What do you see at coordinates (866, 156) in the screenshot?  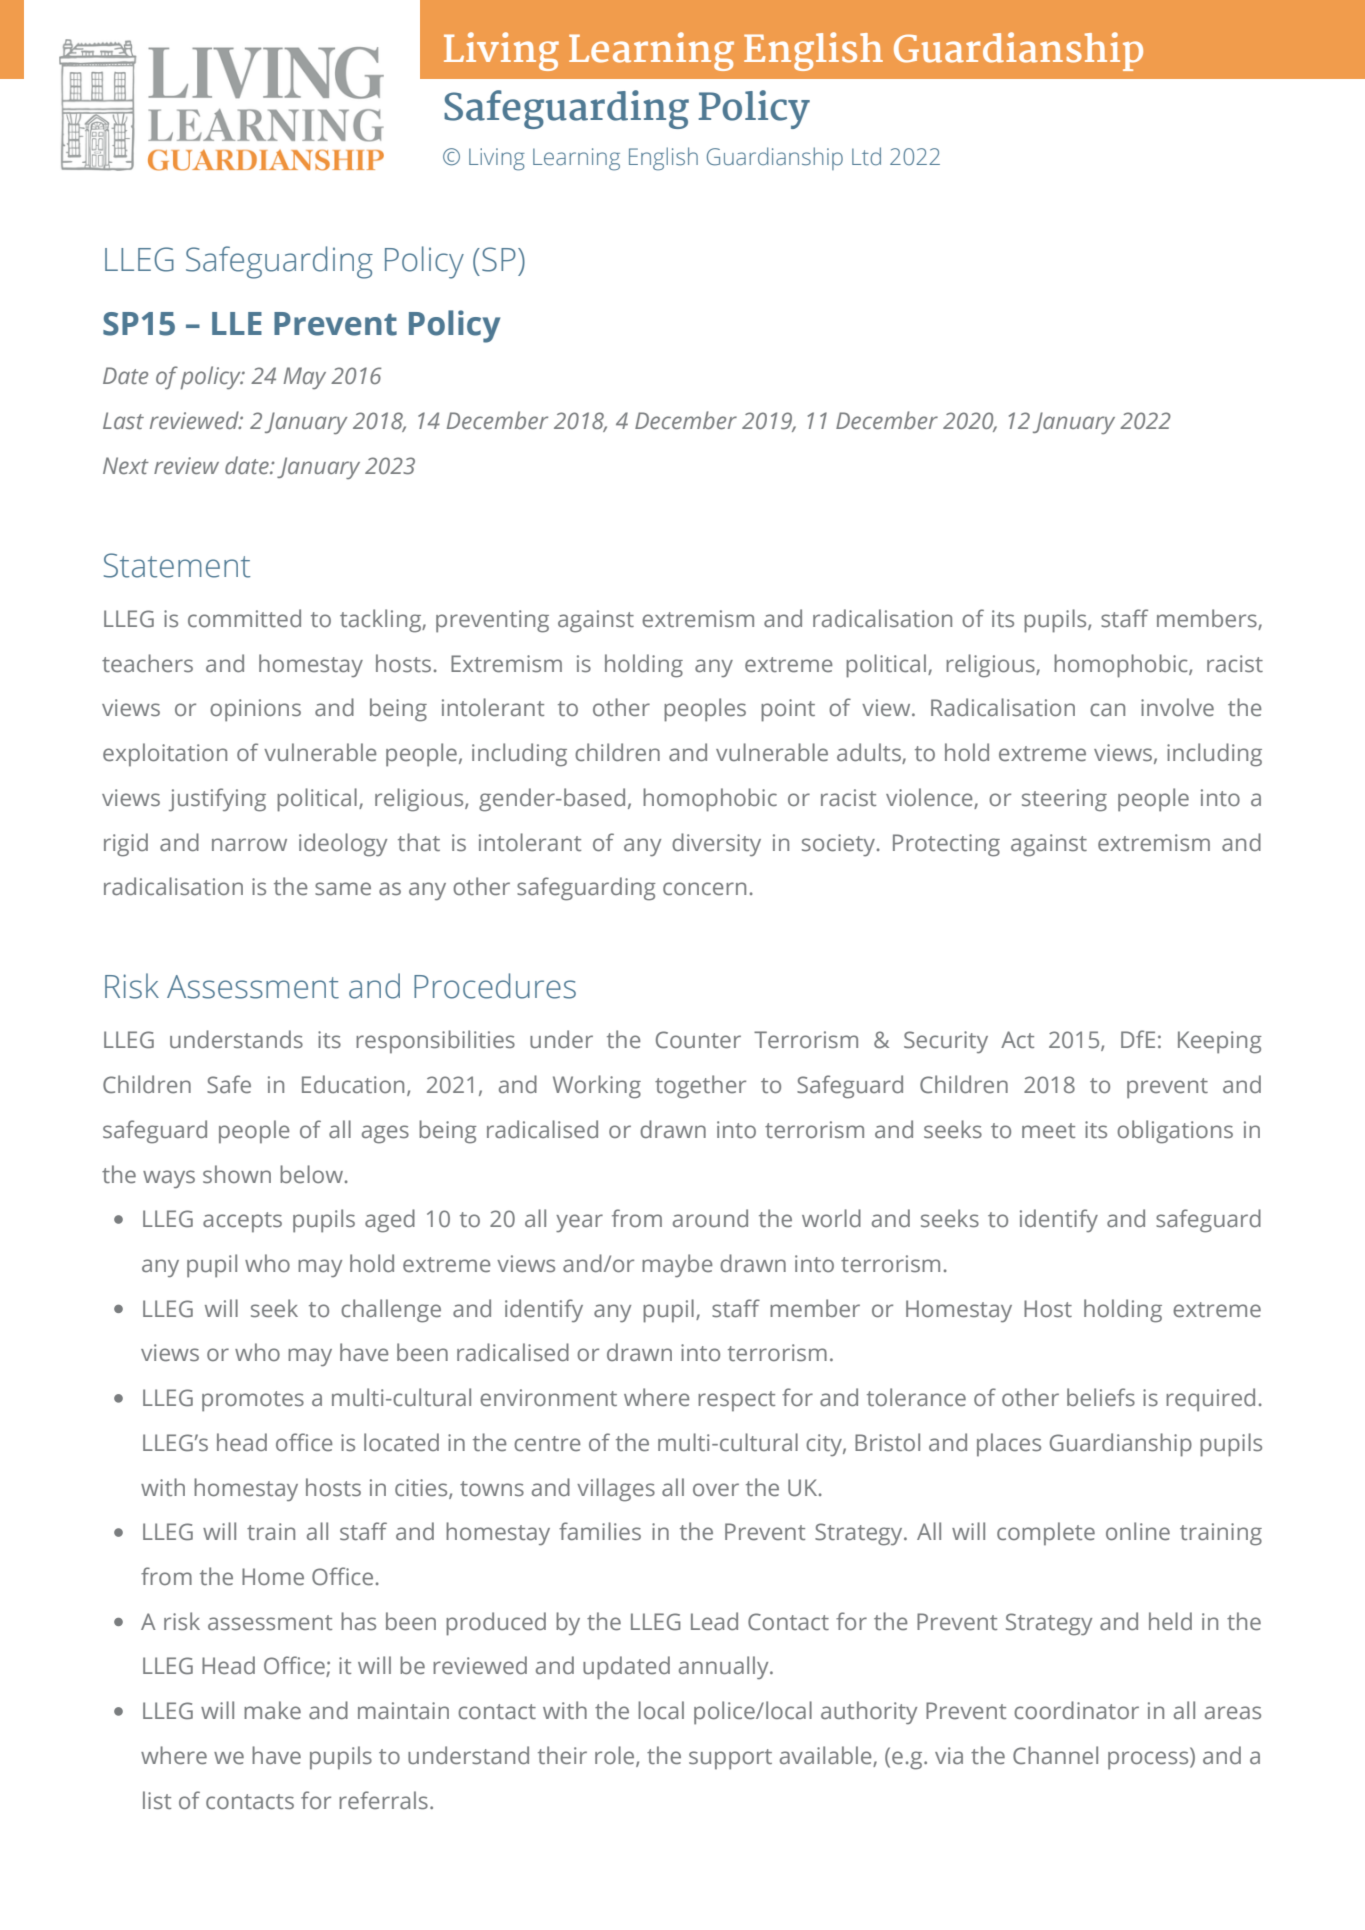 I see `Ltd` at bounding box center [866, 156].
